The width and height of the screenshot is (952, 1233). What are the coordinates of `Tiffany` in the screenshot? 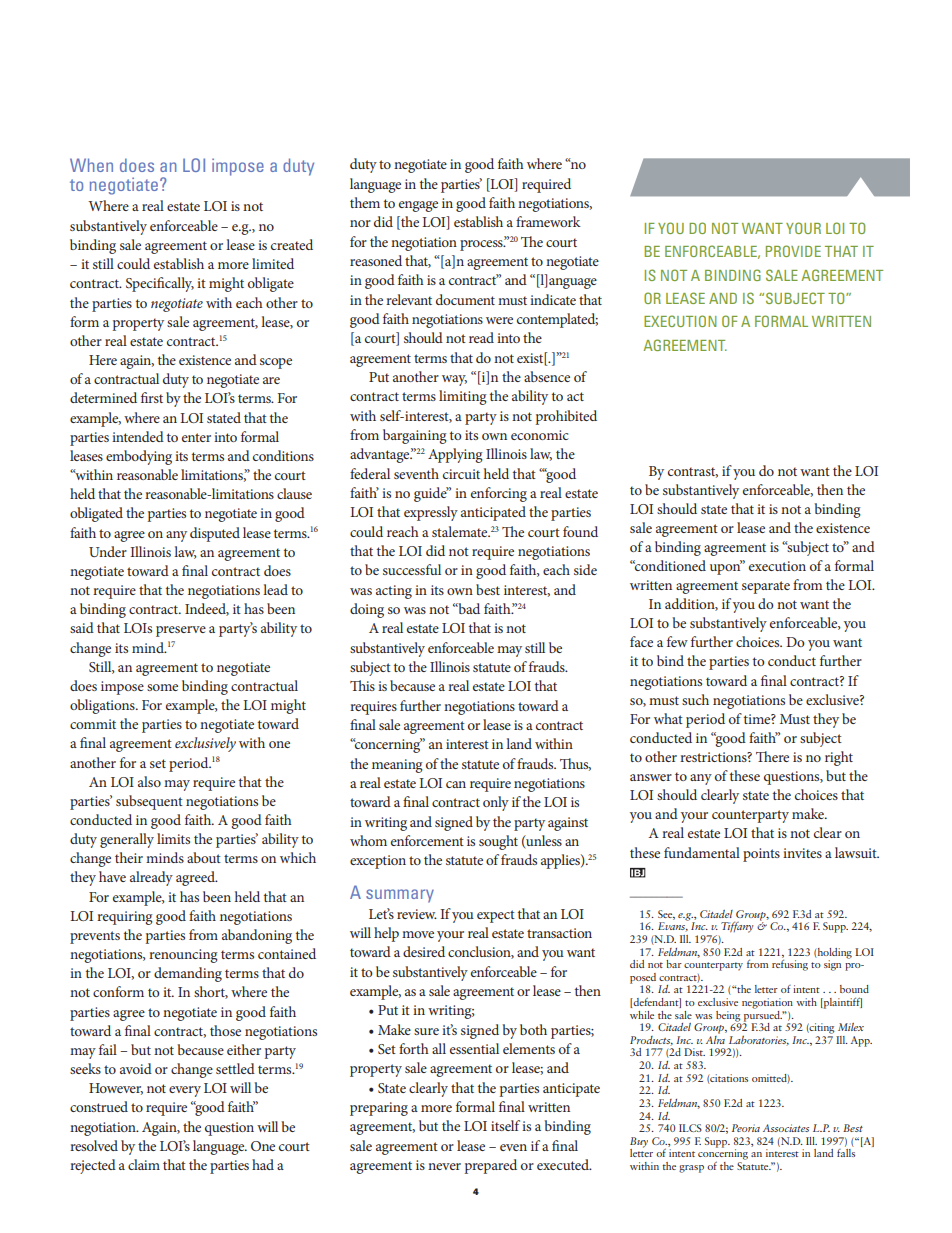 It's located at (737, 927).
